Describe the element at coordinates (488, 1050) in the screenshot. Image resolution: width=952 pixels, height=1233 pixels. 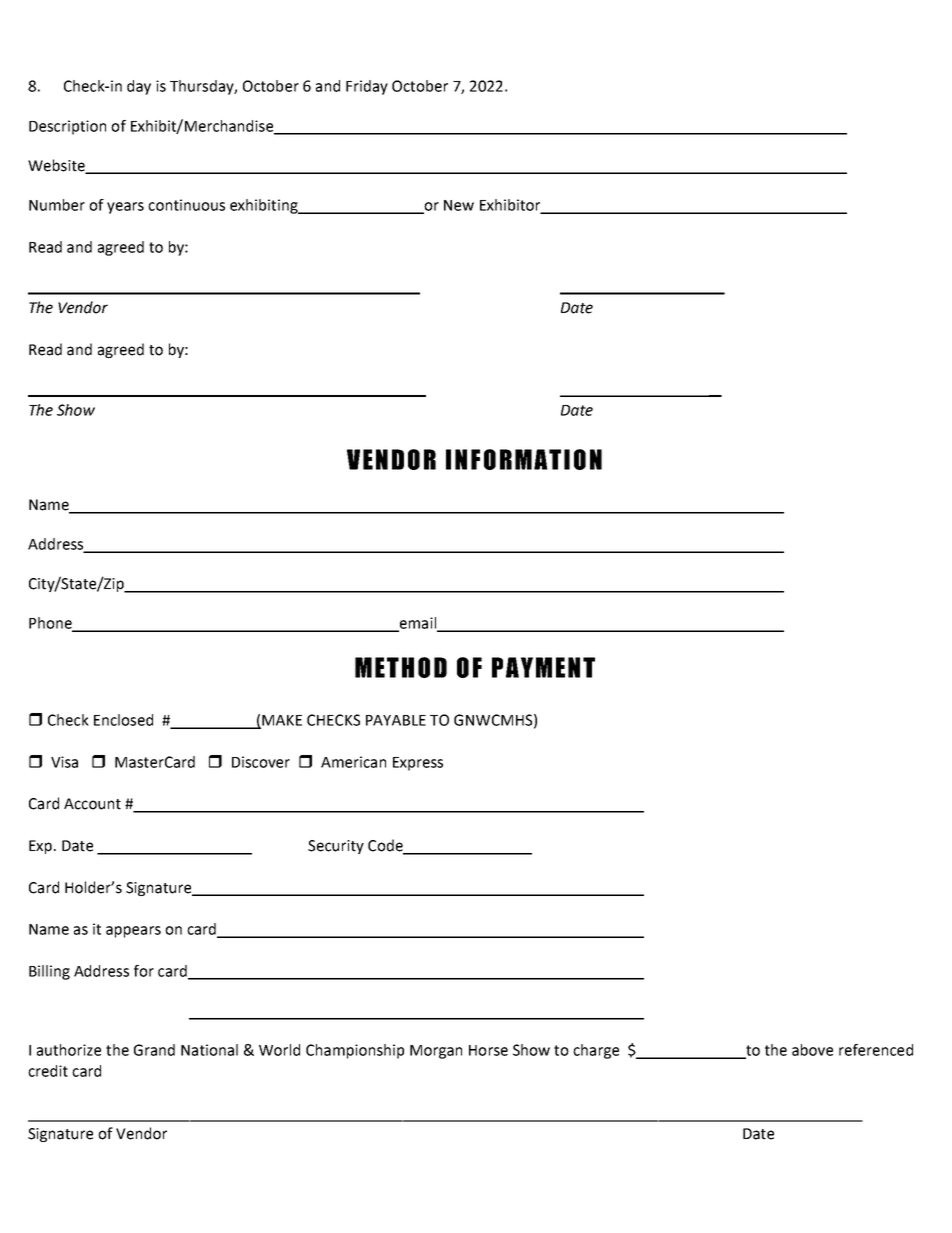
I see `Horse` at that location.
